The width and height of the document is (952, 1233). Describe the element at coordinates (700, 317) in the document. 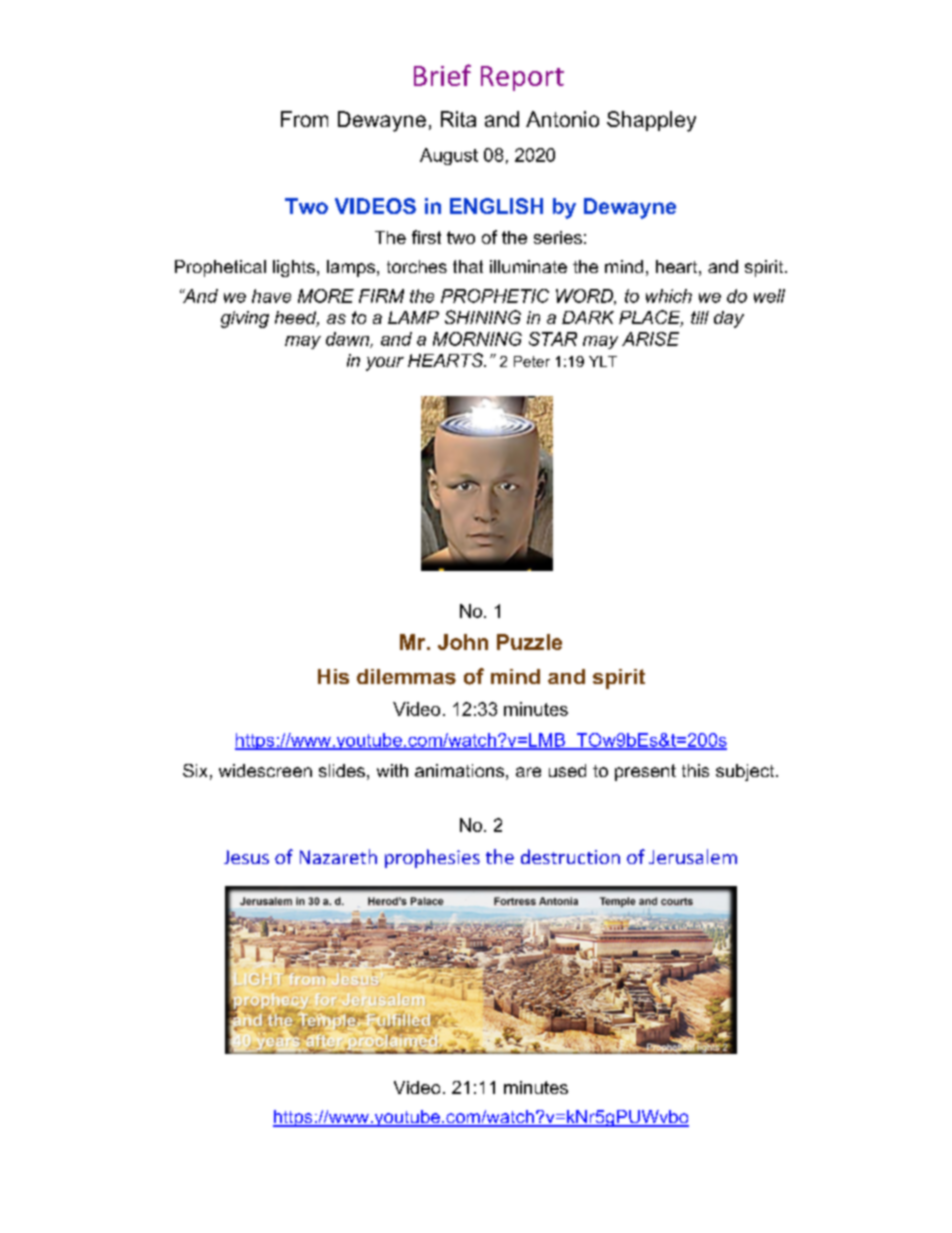

I see `till` at that location.
